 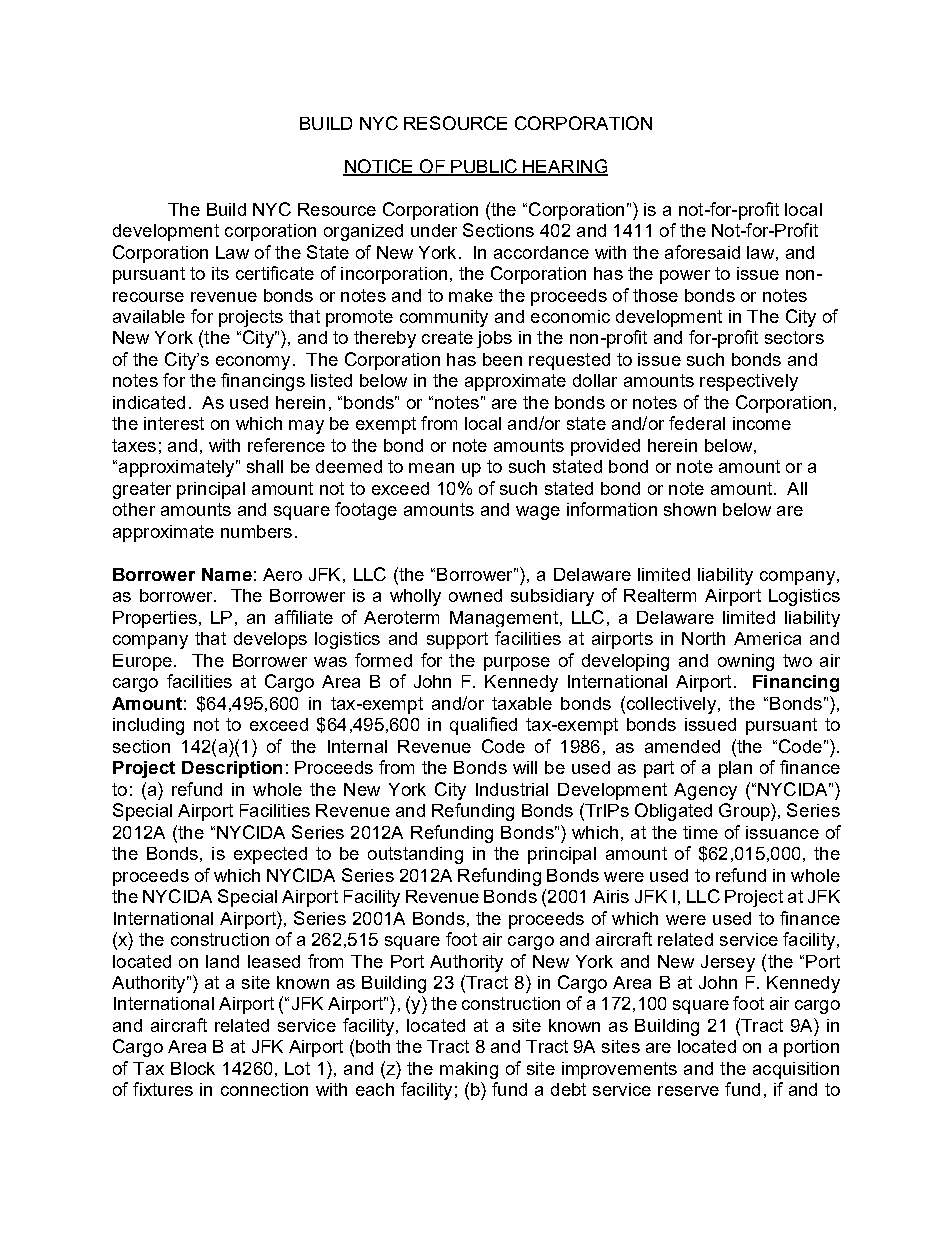 I want to click on its, so click(x=220, y=273).
